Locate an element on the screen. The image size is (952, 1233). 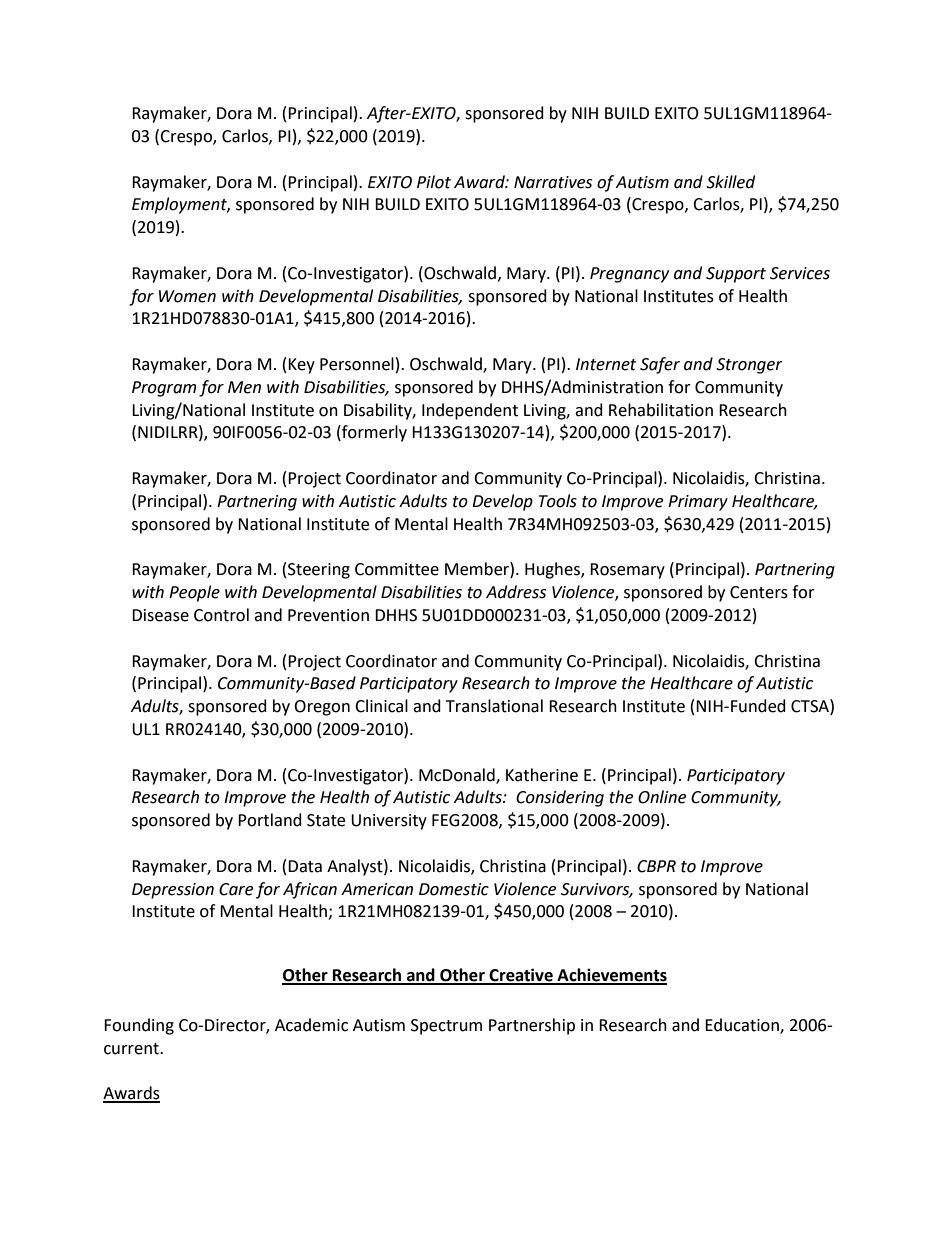
Founding is located at coordinates (139, 1026).
